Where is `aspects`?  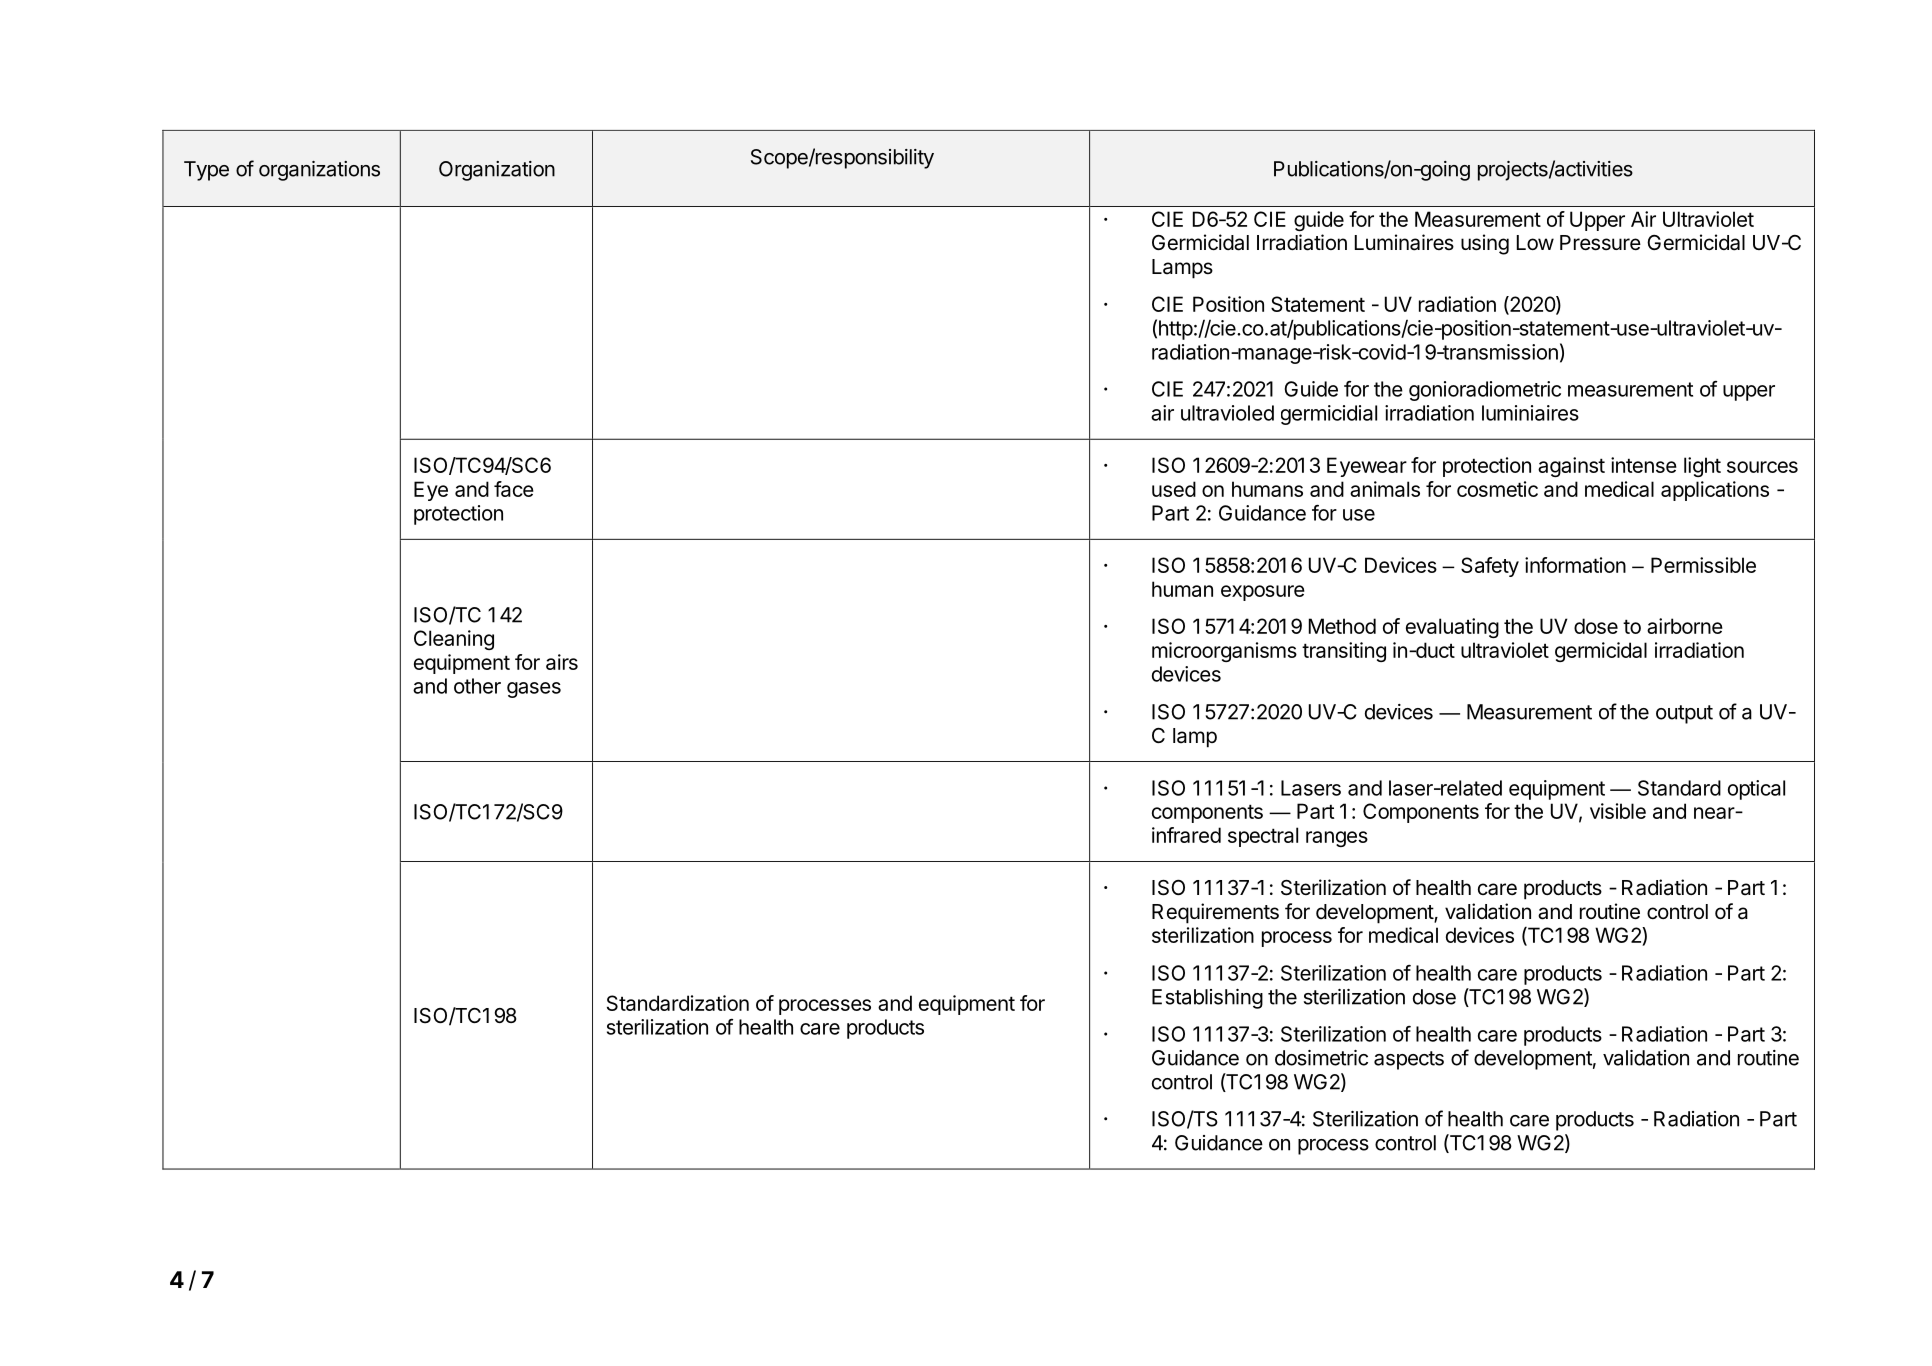
aspects is located at coordinates (1409, 1060).
